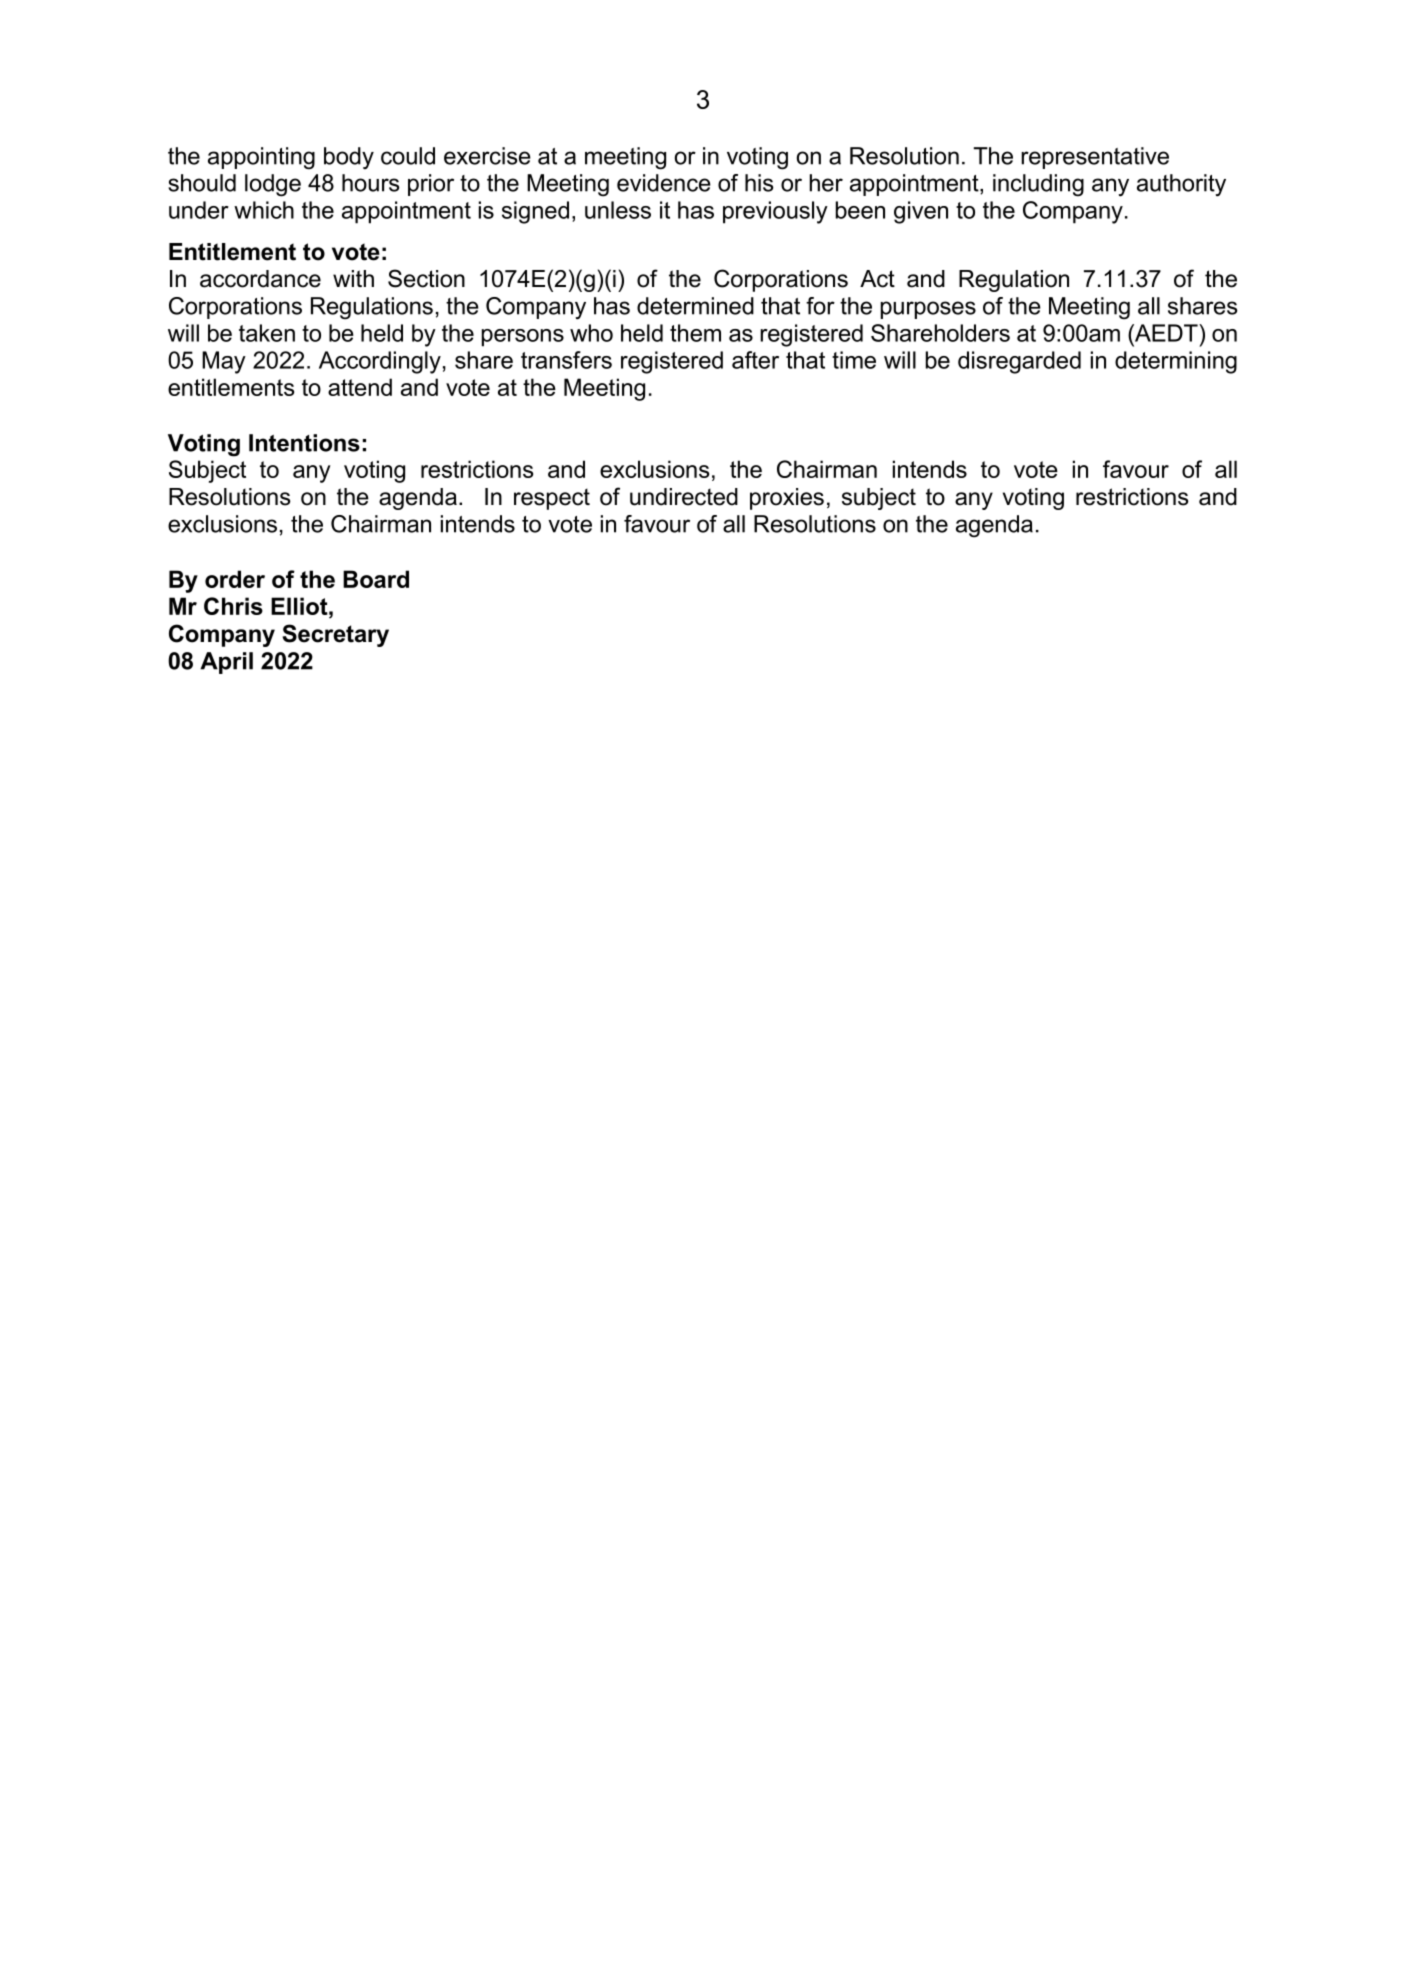 The image size is (1405, 1986). Describe the element at coordinates (360, 387) in the document. I see `attend` at that location.
